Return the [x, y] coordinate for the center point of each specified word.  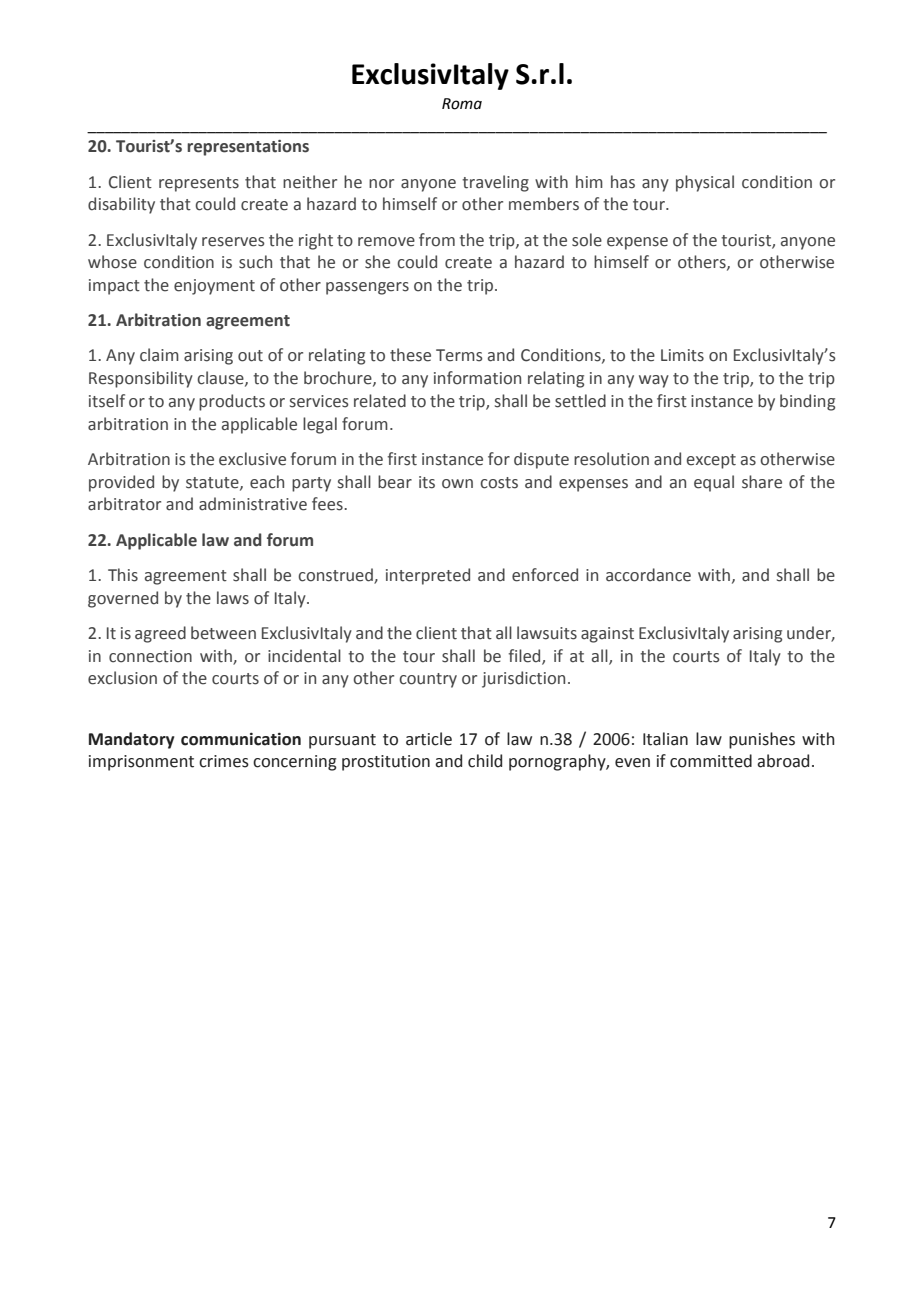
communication [241, 739]
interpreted [428, 576]
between [223, 633]
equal [714, 483]
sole [587, 240]
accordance [648, 575]
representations [248, 148]
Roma [462, 104]
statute [213, 483]
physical [705, 183]
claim [159, 355]
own [457, 484]
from [437, 240]
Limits [682, 355]
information [477, 378]
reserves [233, 242]
